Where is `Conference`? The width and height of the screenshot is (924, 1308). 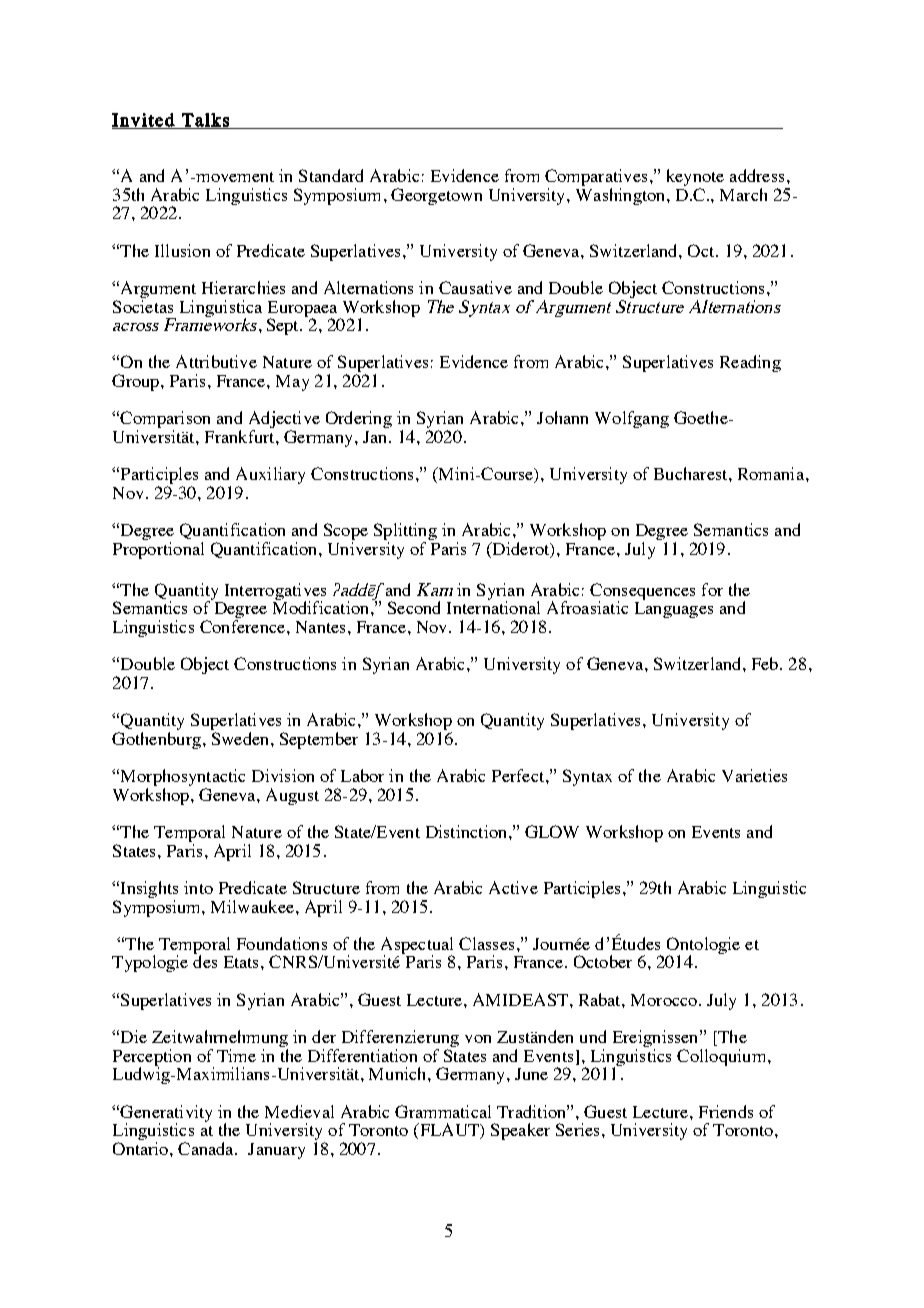 Conference is located at coordinates (244, 626).
